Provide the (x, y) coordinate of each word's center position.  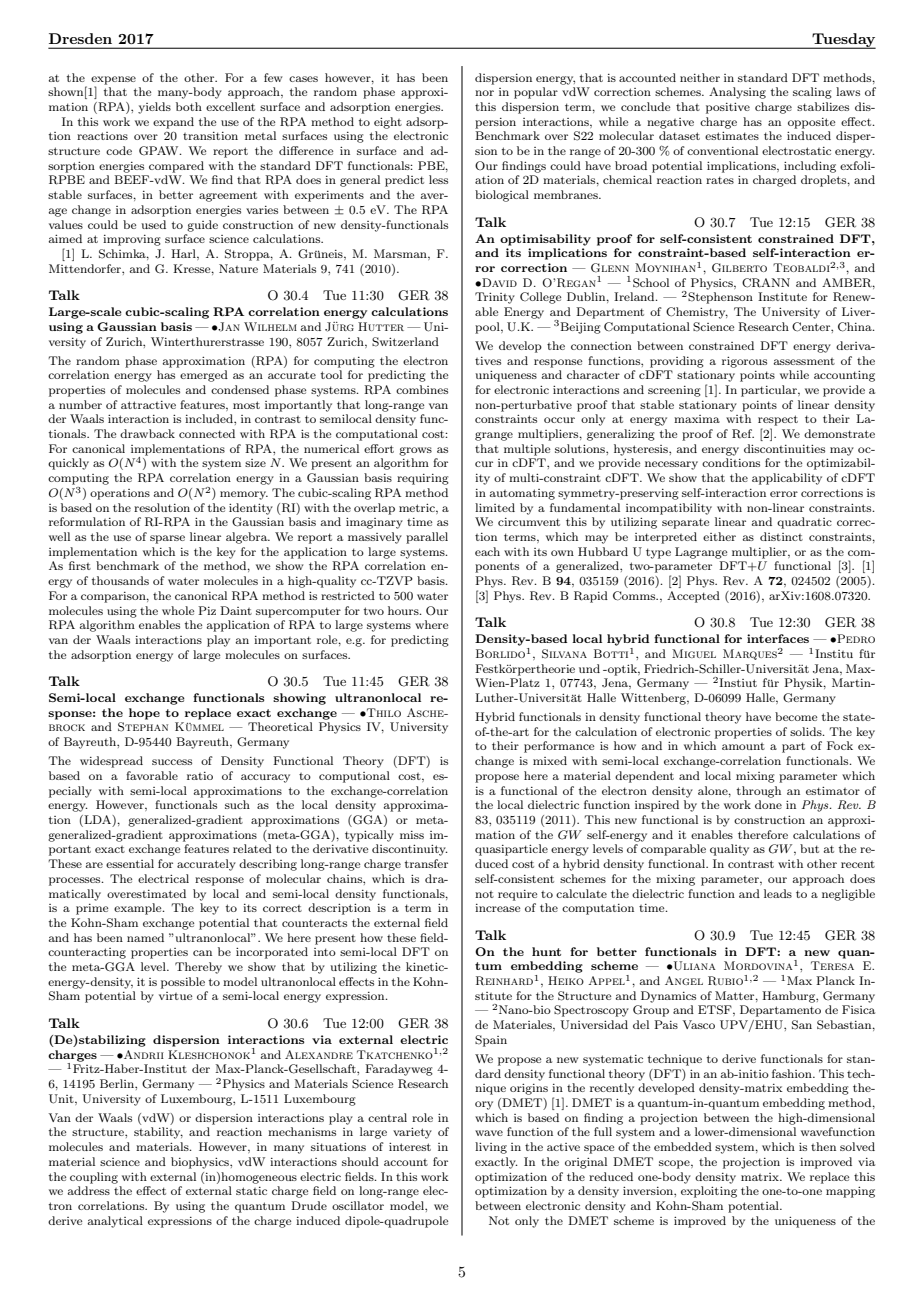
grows (415, 451)
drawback (147, 433)
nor (484, 93)
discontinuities (784, 448)
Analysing (737, 93)
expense (113, 80)
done (768, 804)
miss (412, 835)
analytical (115, 1222)
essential (130, 863)
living (491, 1148)
